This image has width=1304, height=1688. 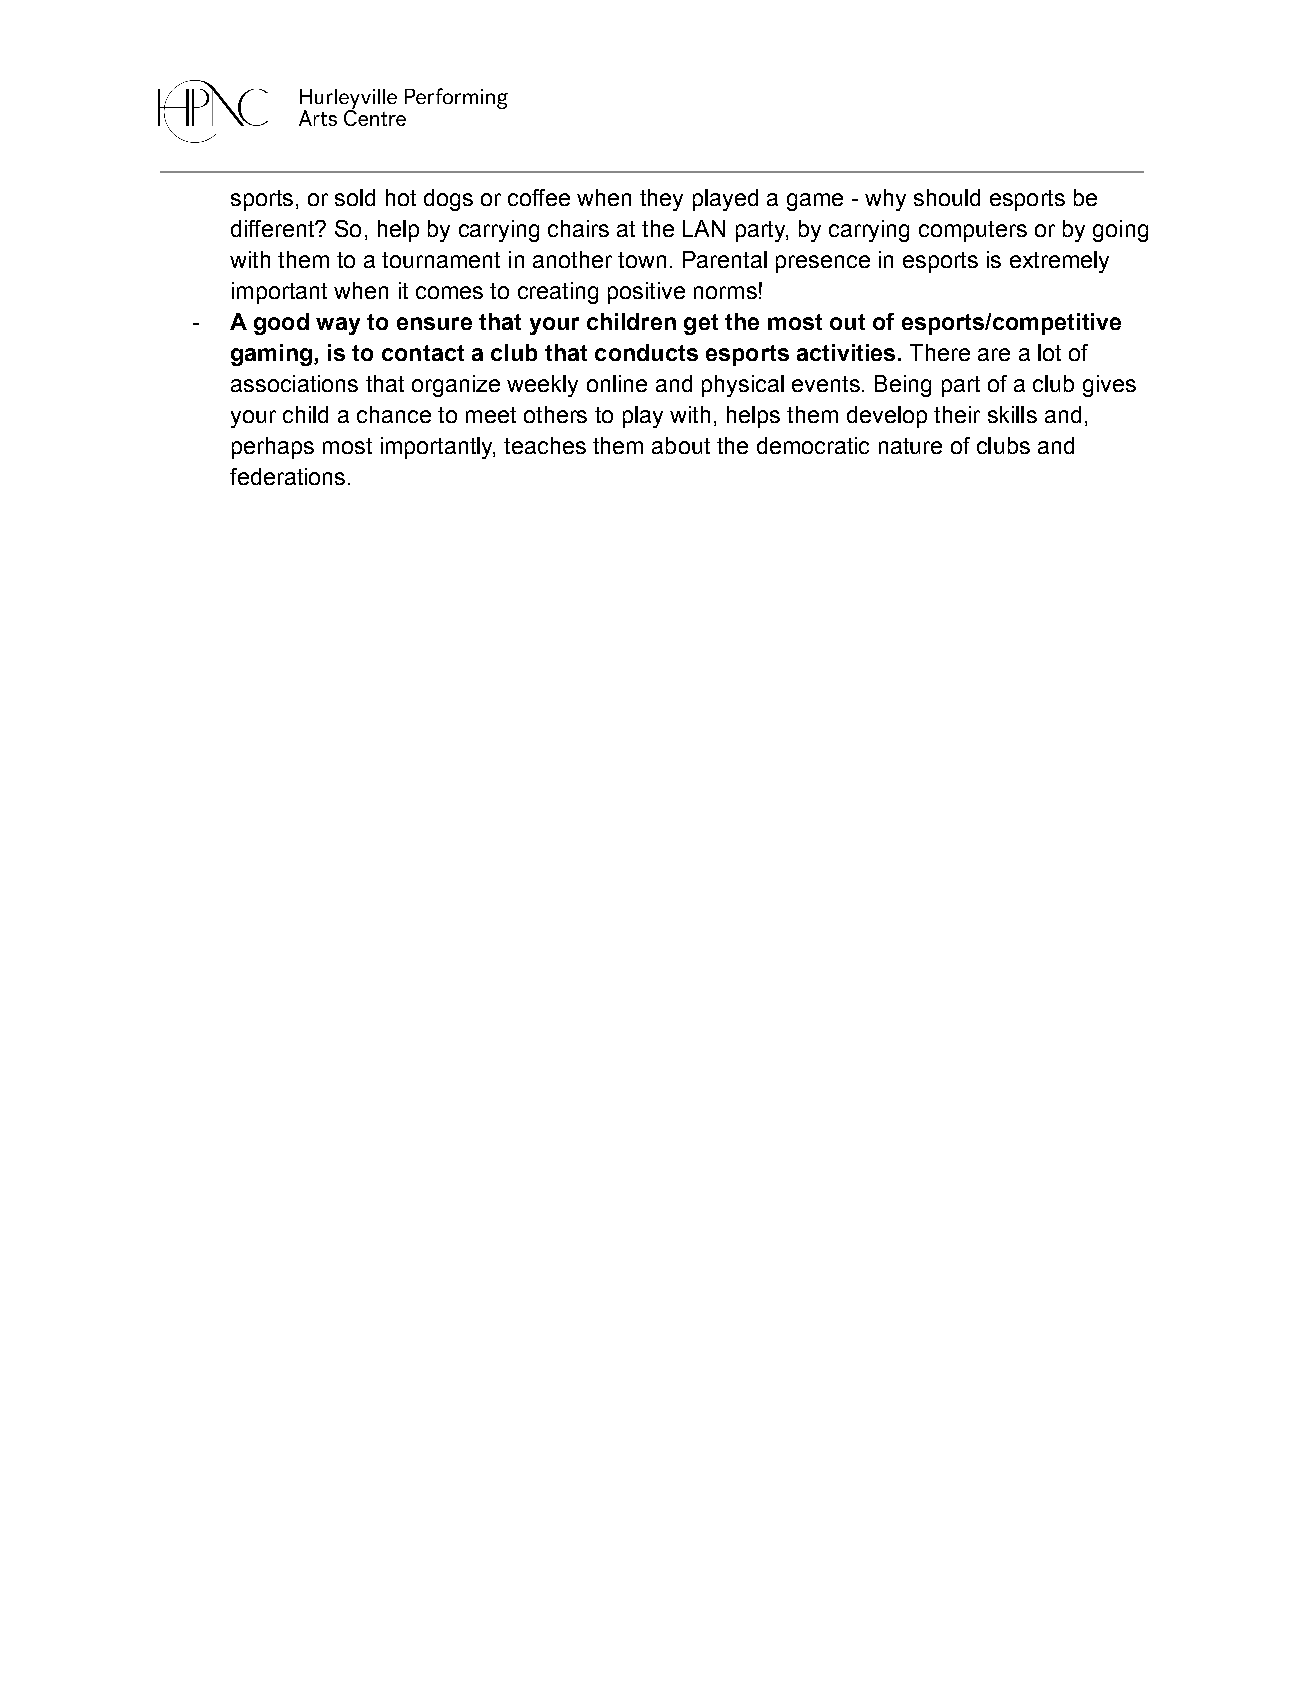 What do you see at coordinates (743, 386) in the image?
I see `physical` at bounding box center [743, 386].
